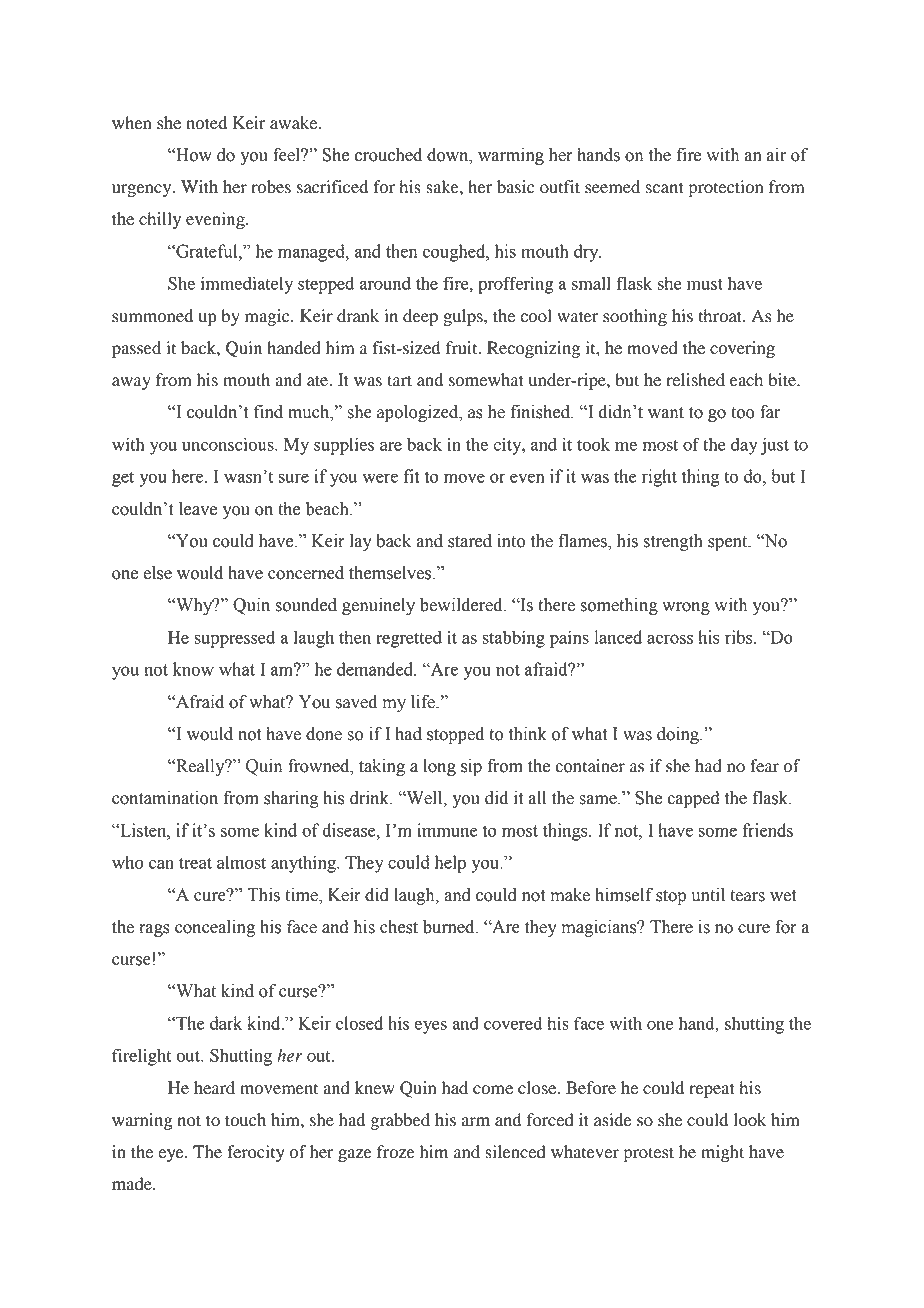 The image size is (924, 1308). Describe the element at coordinates (206, 123) in the image. I see `noted` at that location.
